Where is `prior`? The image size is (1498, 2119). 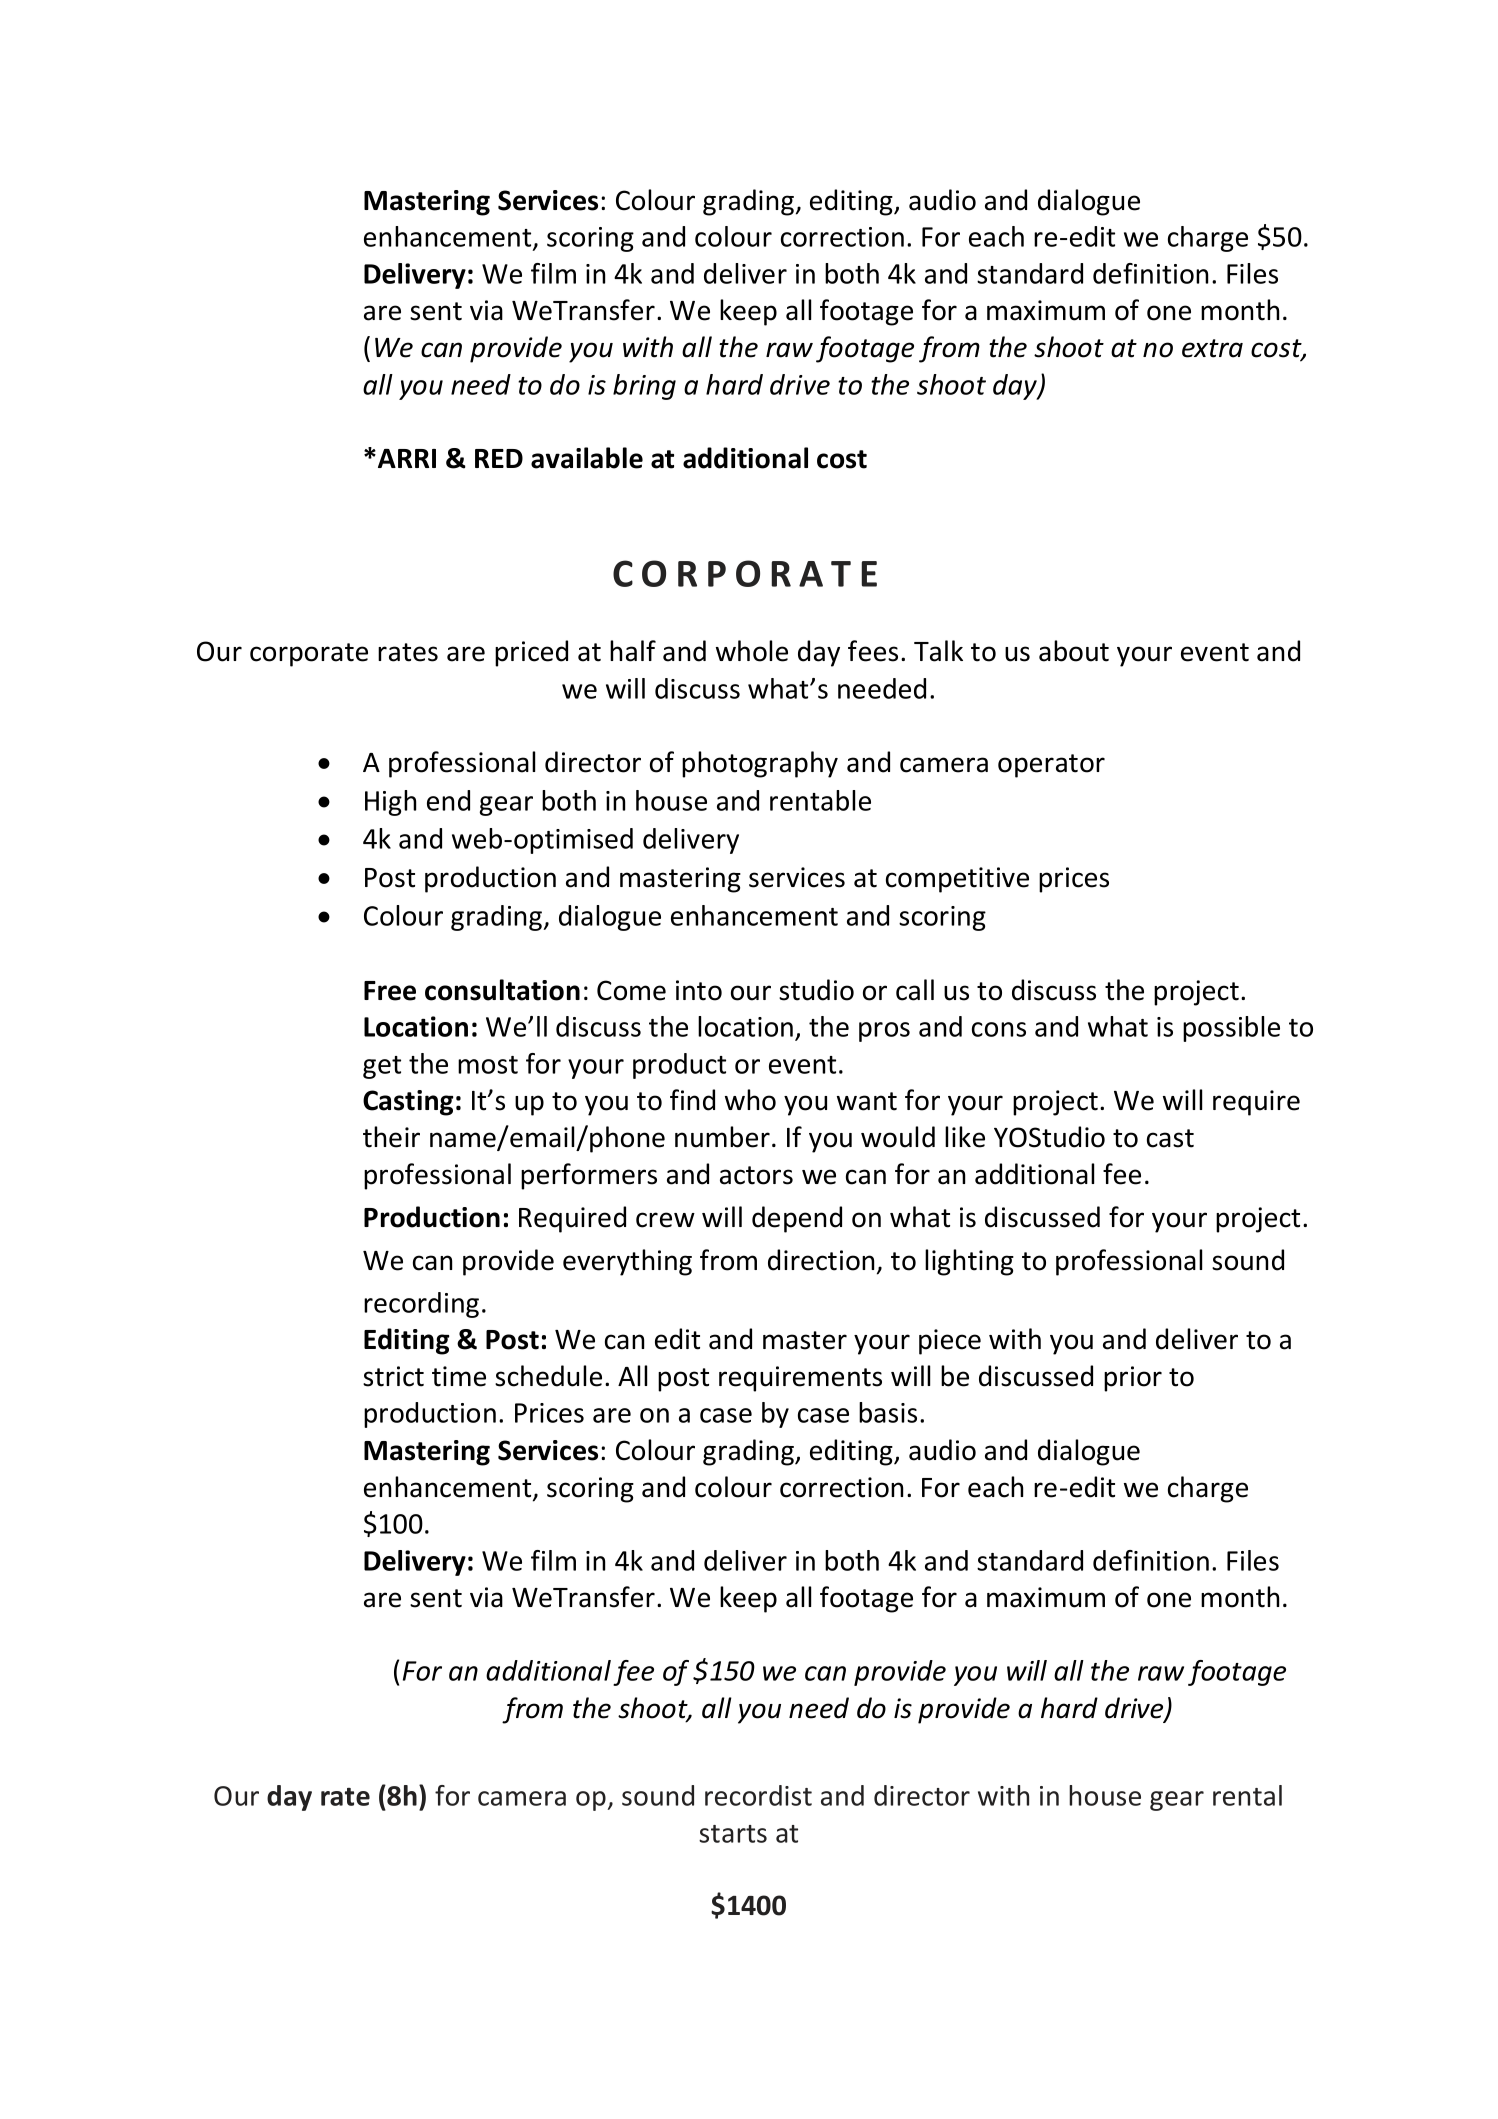
prior is located at coordinates (1133, 1379).
